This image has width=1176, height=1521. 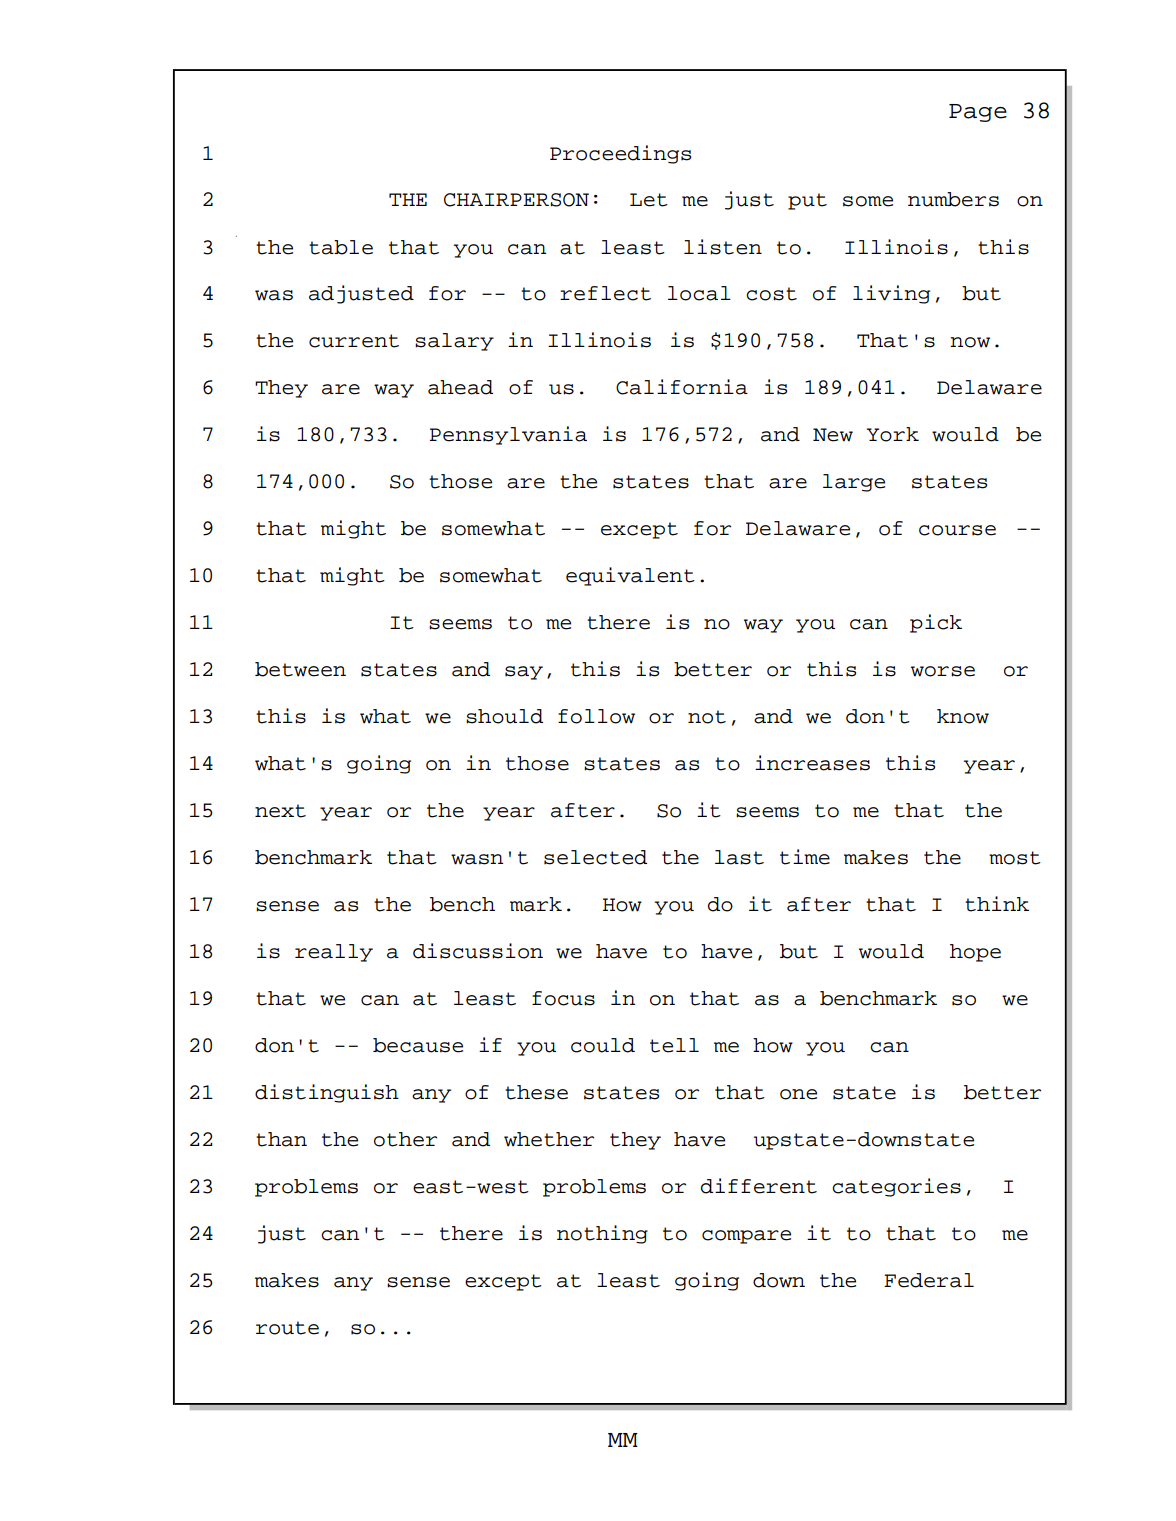 What do you see at coordinates (893, 434) in the image?
I see `York` at bounding box center [893, 434].
